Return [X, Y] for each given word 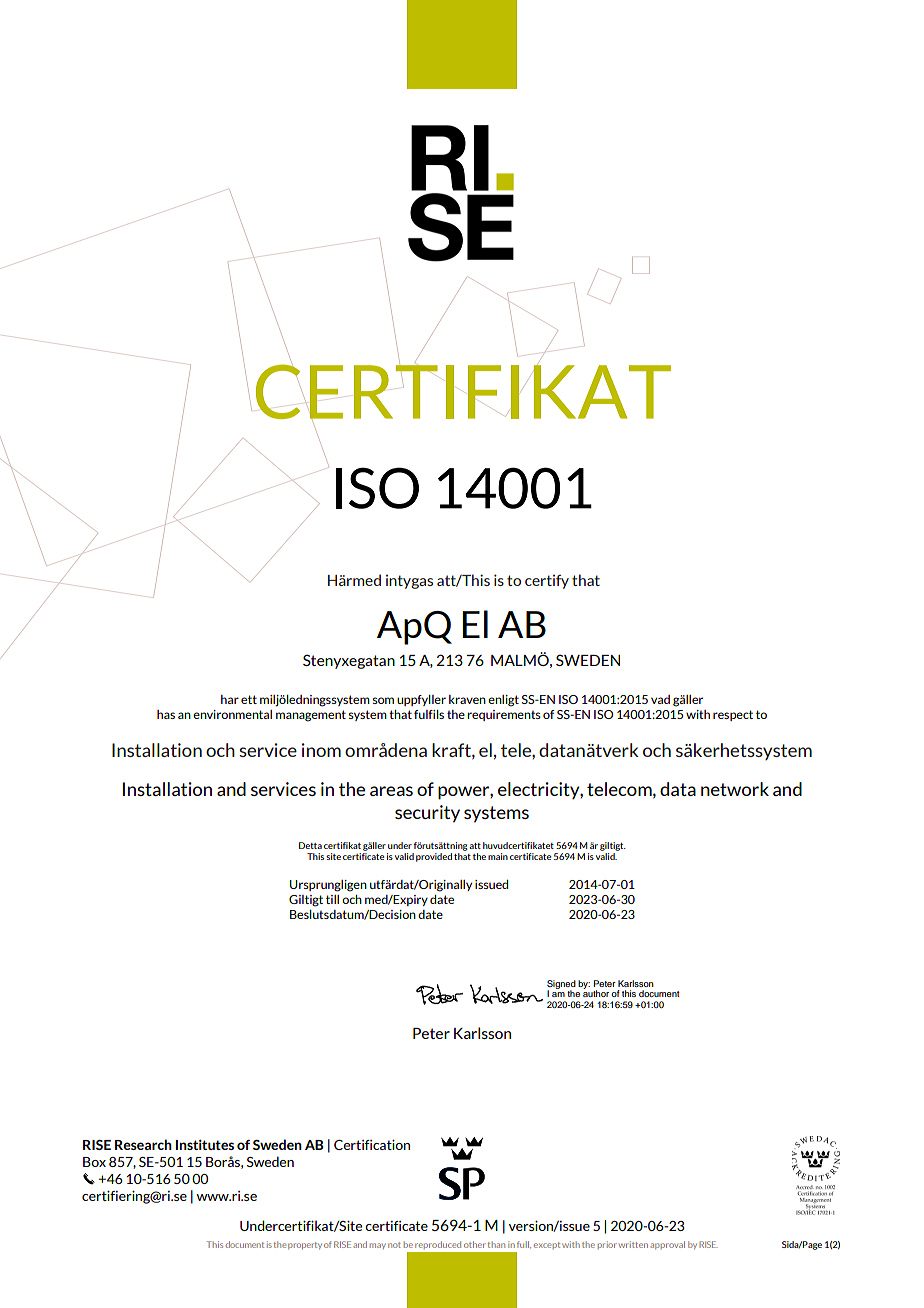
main [498, 856]
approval [667, 1245]
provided [434, 857]
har [230, 699]
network [735, 789]
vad [660, 699]
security [427, 814]
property [305, 1246]
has [166, 714]
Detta [310, 845]
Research [143, 1144]
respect [733, 715]
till [332, 899]
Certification [372, 1145]
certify [547, 582]
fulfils [429, 714]
